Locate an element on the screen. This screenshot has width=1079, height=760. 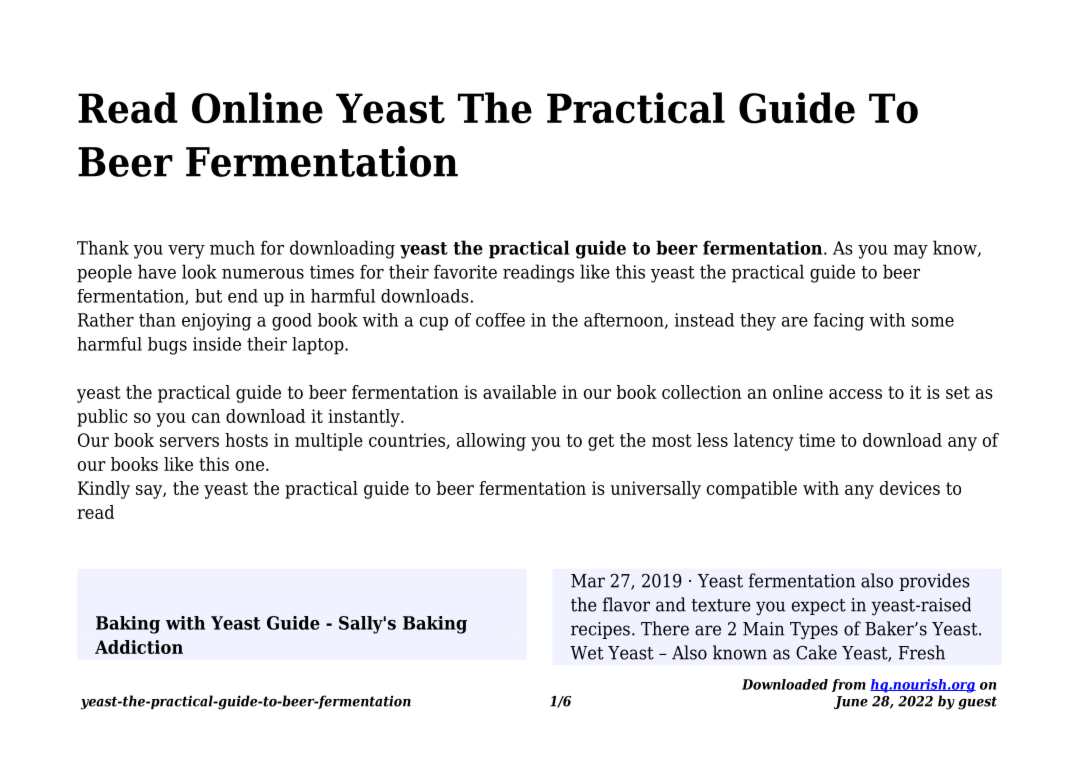
Addiction is located at coordinates (139, 647).
